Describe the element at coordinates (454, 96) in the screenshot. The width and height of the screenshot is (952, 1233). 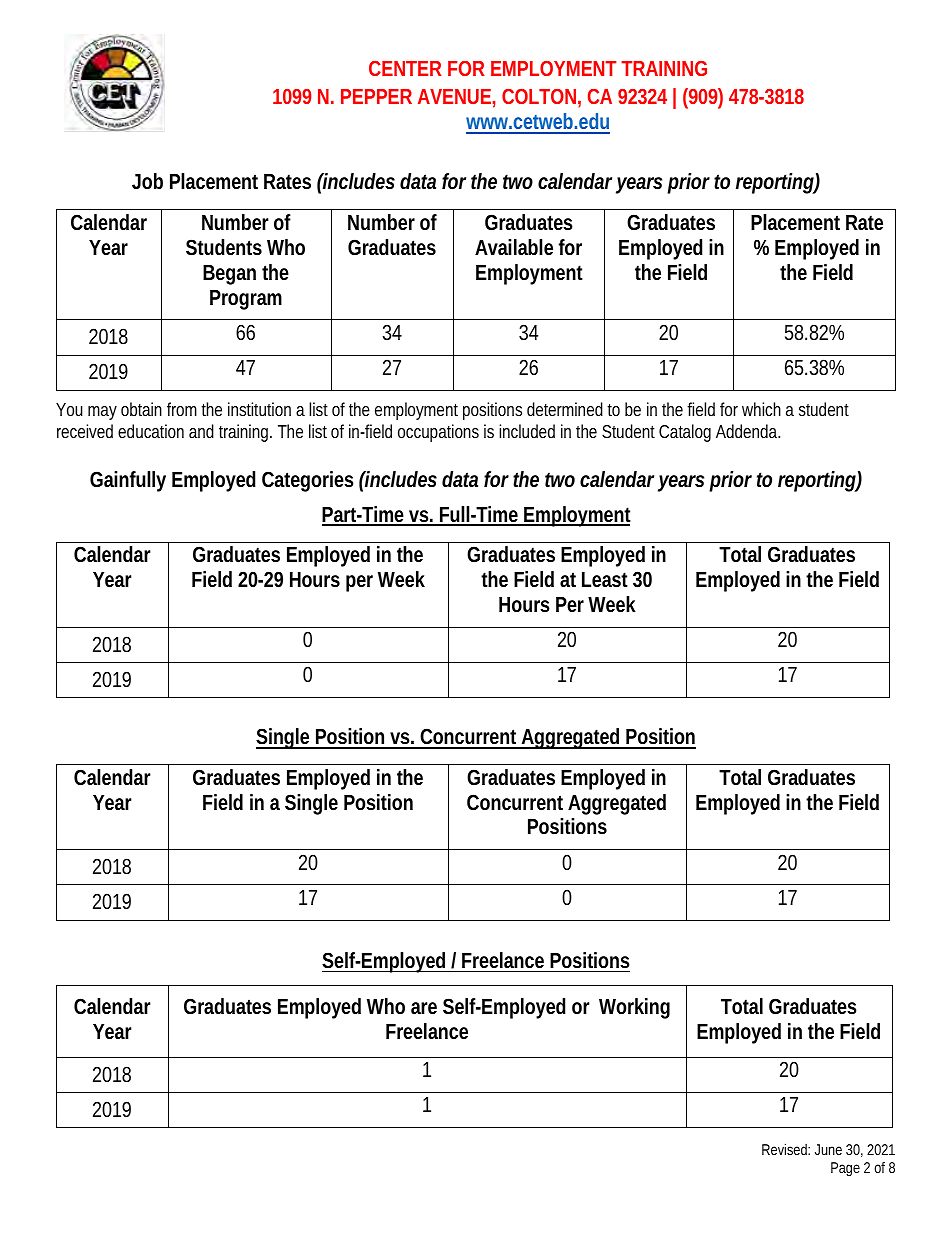
I see `AVENUE` at that location.
